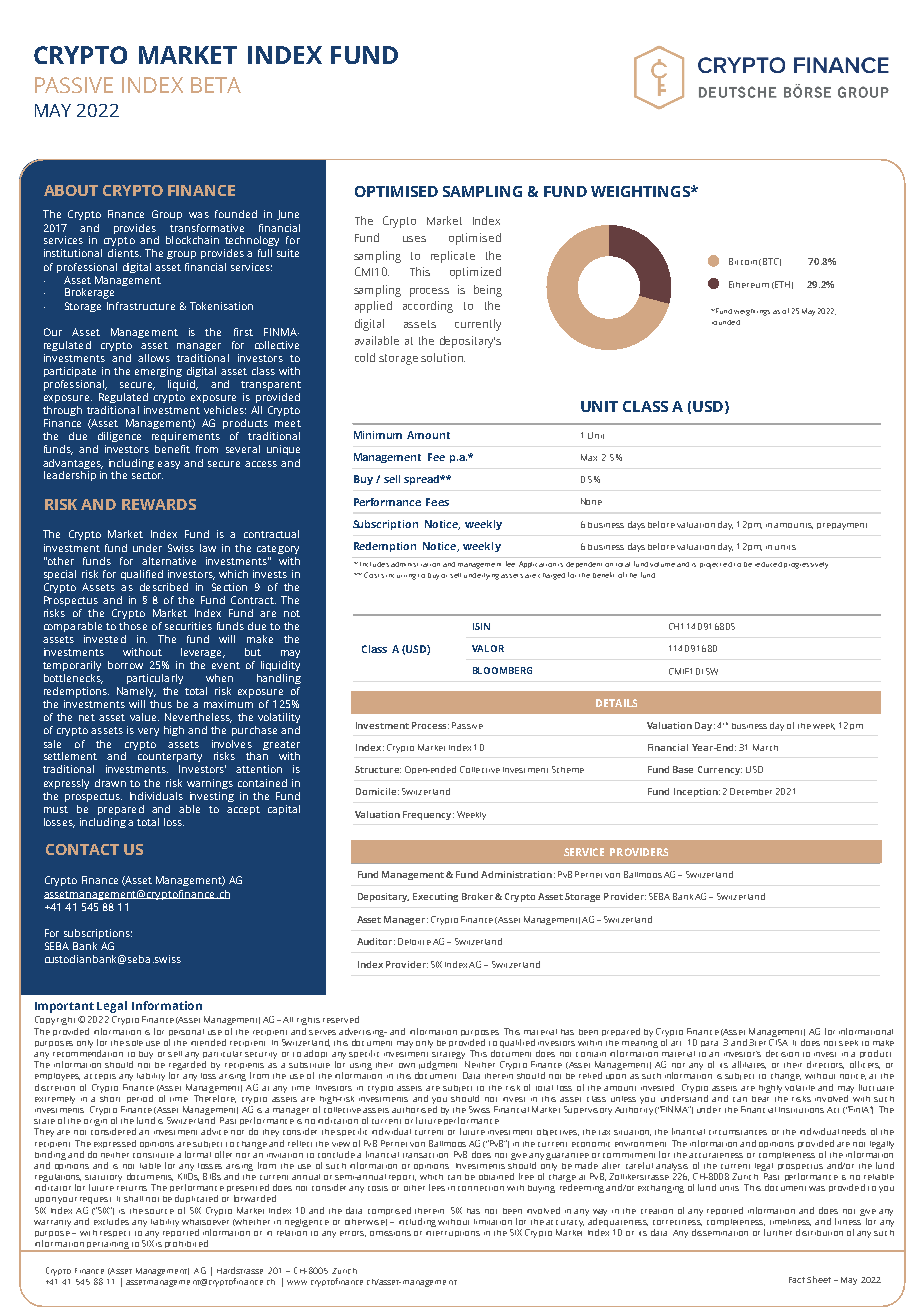 The height and width of the screenshot is (1308, 924). Describe the element at coordinates (216, 85) in the screenshot. I see `BETA` at that location.
